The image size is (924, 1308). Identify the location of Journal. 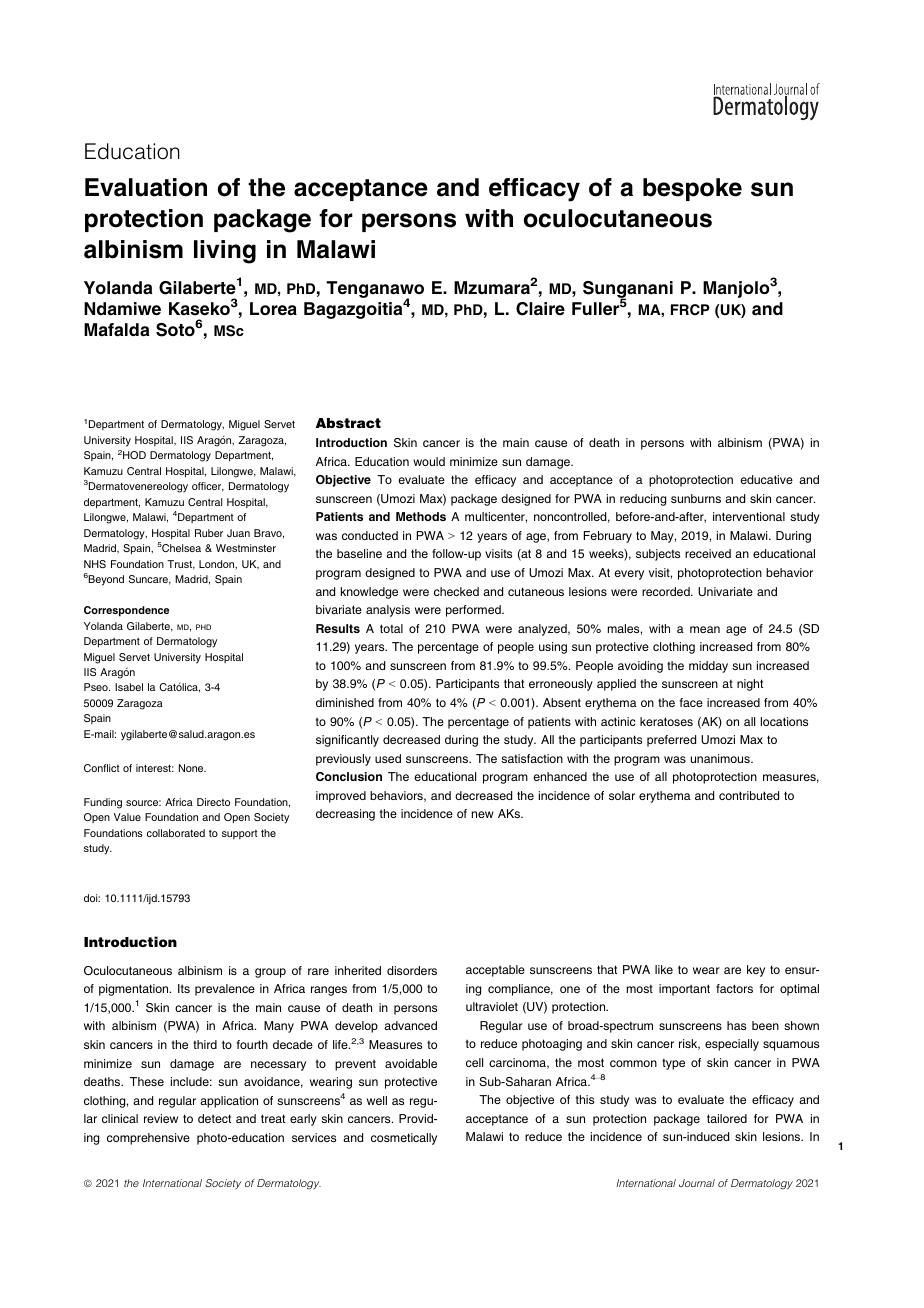
(697, 1183).
